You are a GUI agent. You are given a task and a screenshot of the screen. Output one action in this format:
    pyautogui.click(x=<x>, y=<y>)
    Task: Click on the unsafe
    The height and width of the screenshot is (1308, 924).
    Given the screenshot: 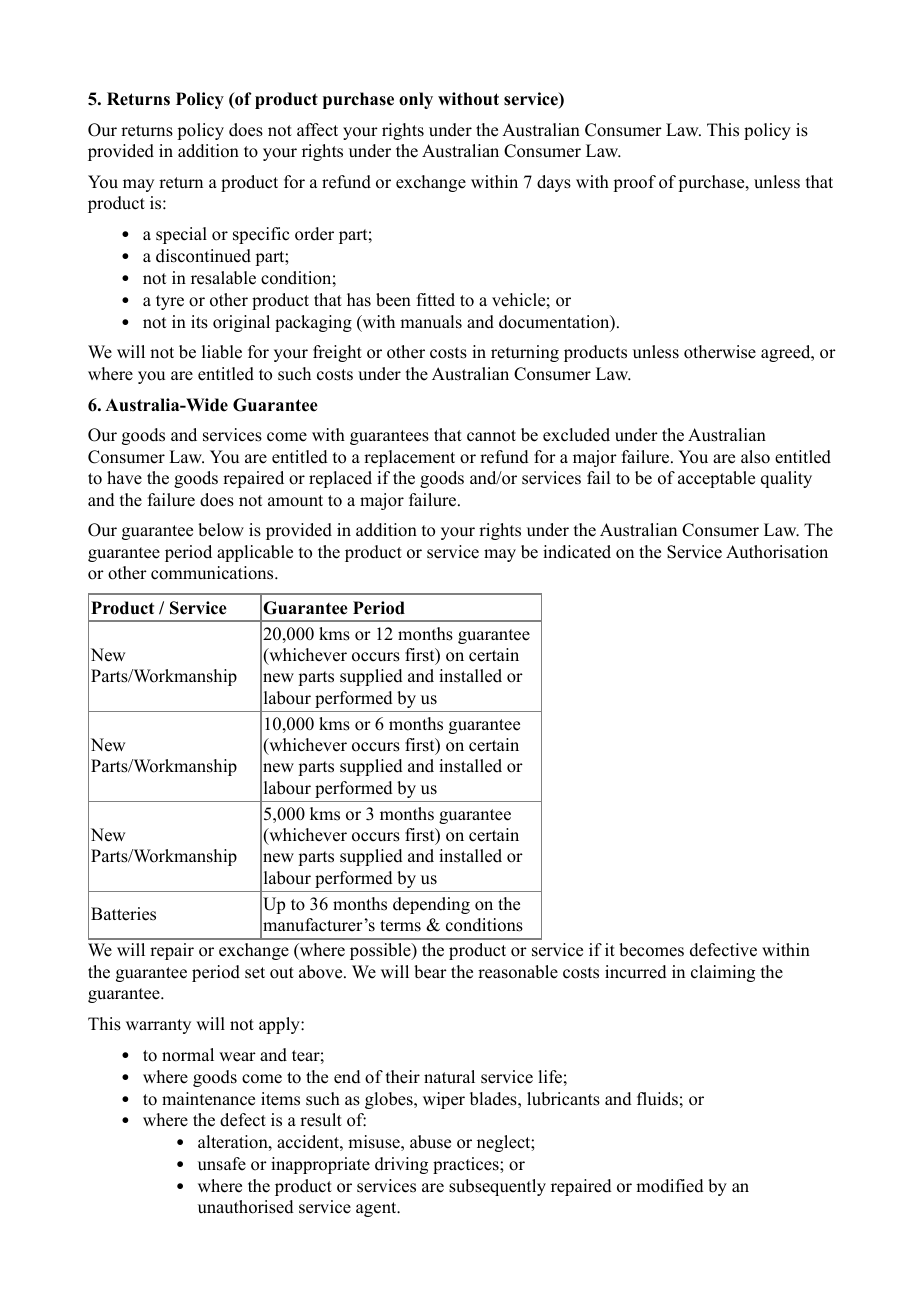 What is the action you would take?
    pyautogui.click(x=222, y=1164)
